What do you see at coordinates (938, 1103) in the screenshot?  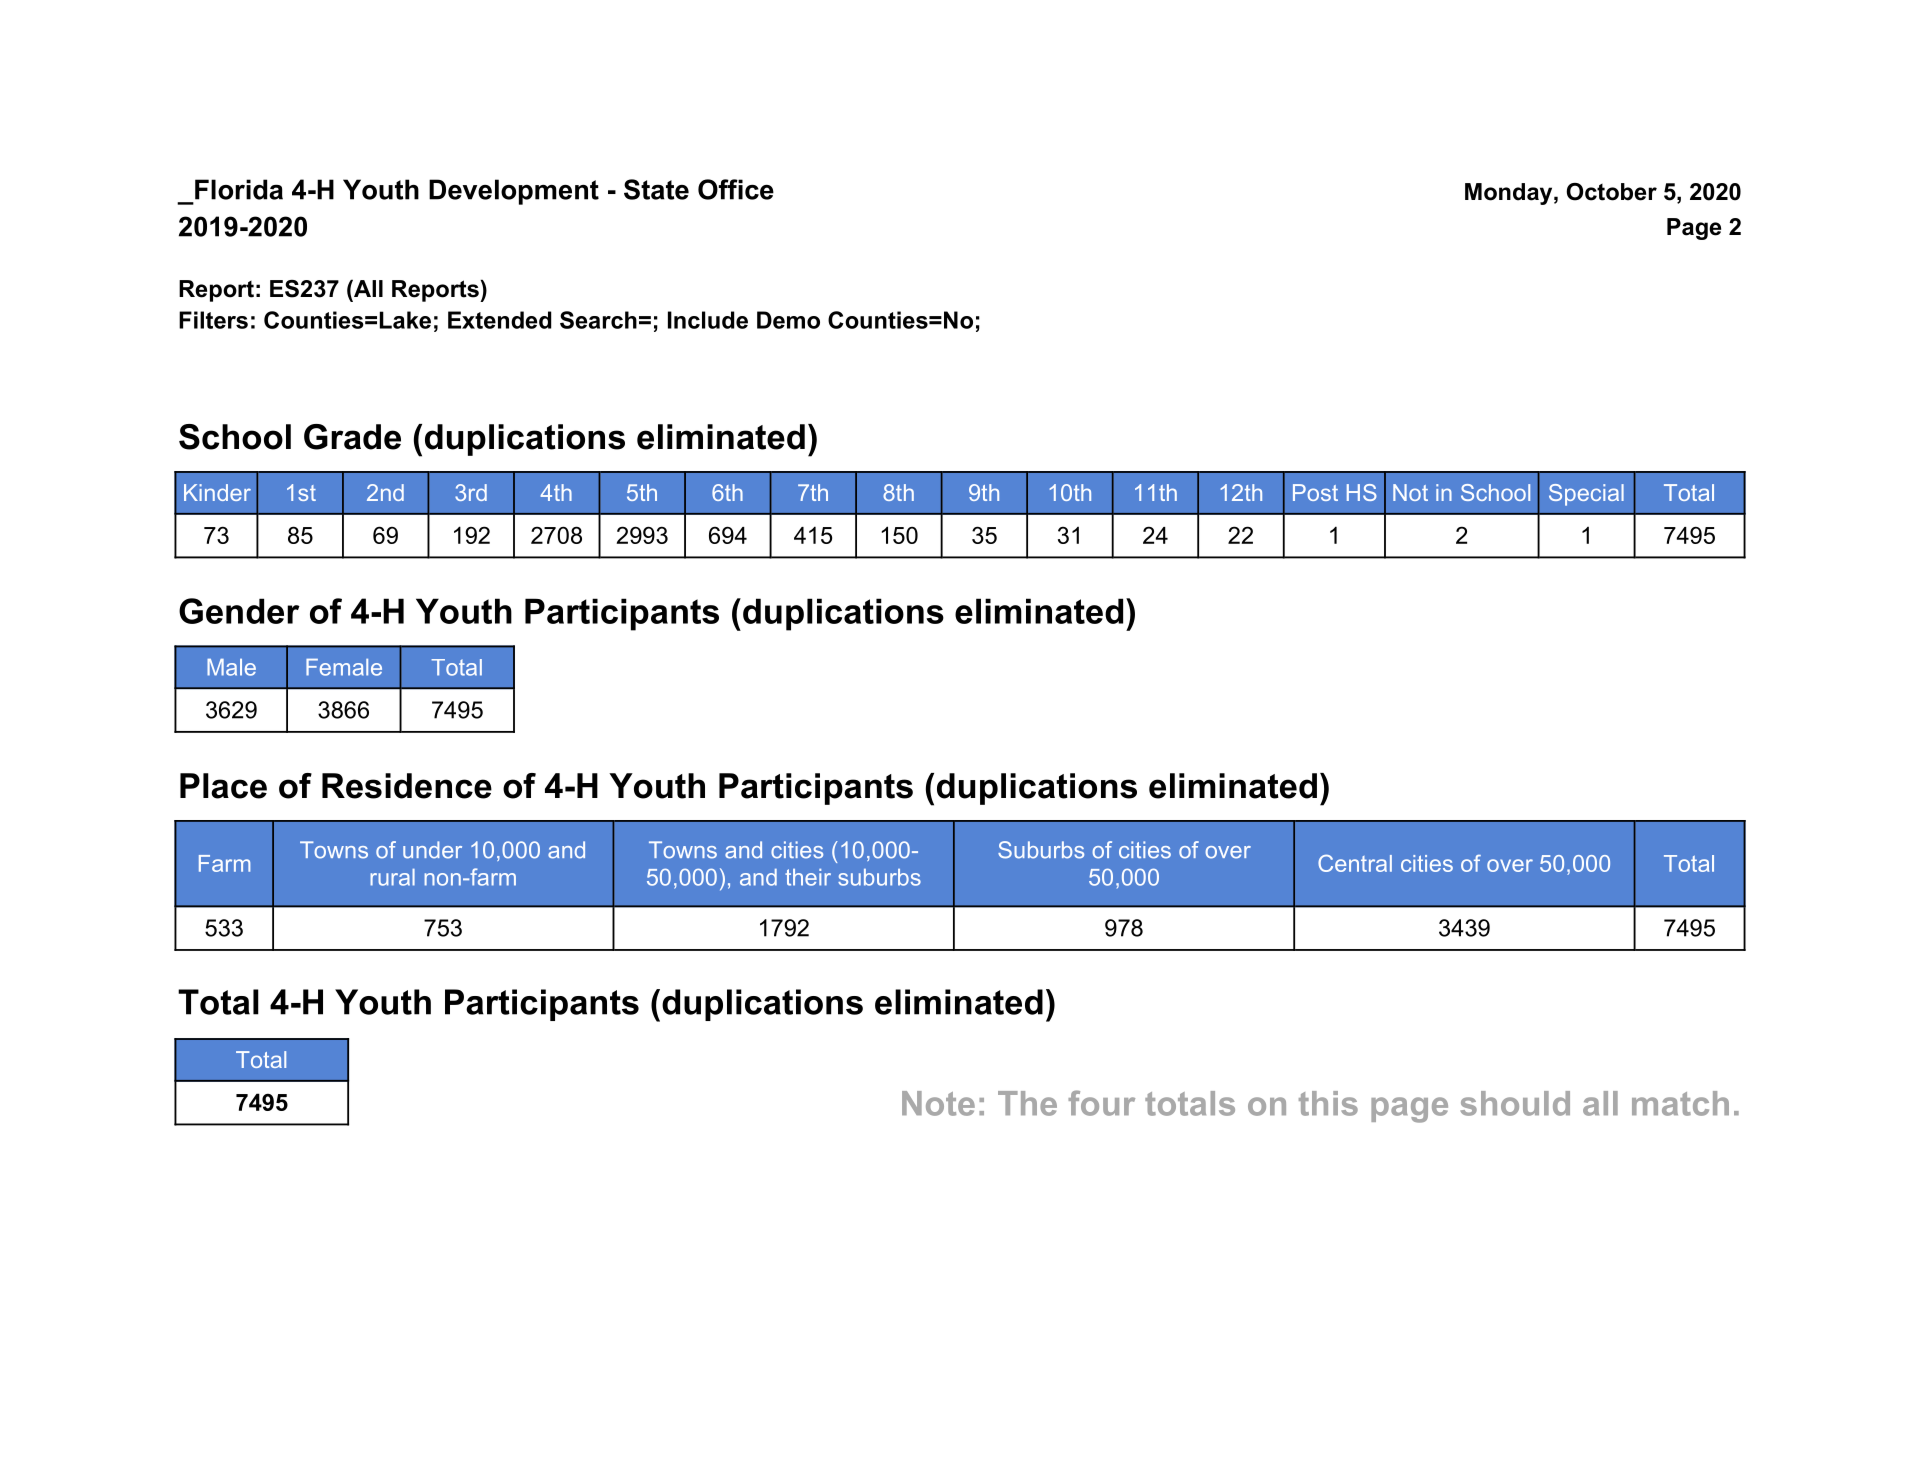 I see `Note` at bounding box center [938, 1103].
